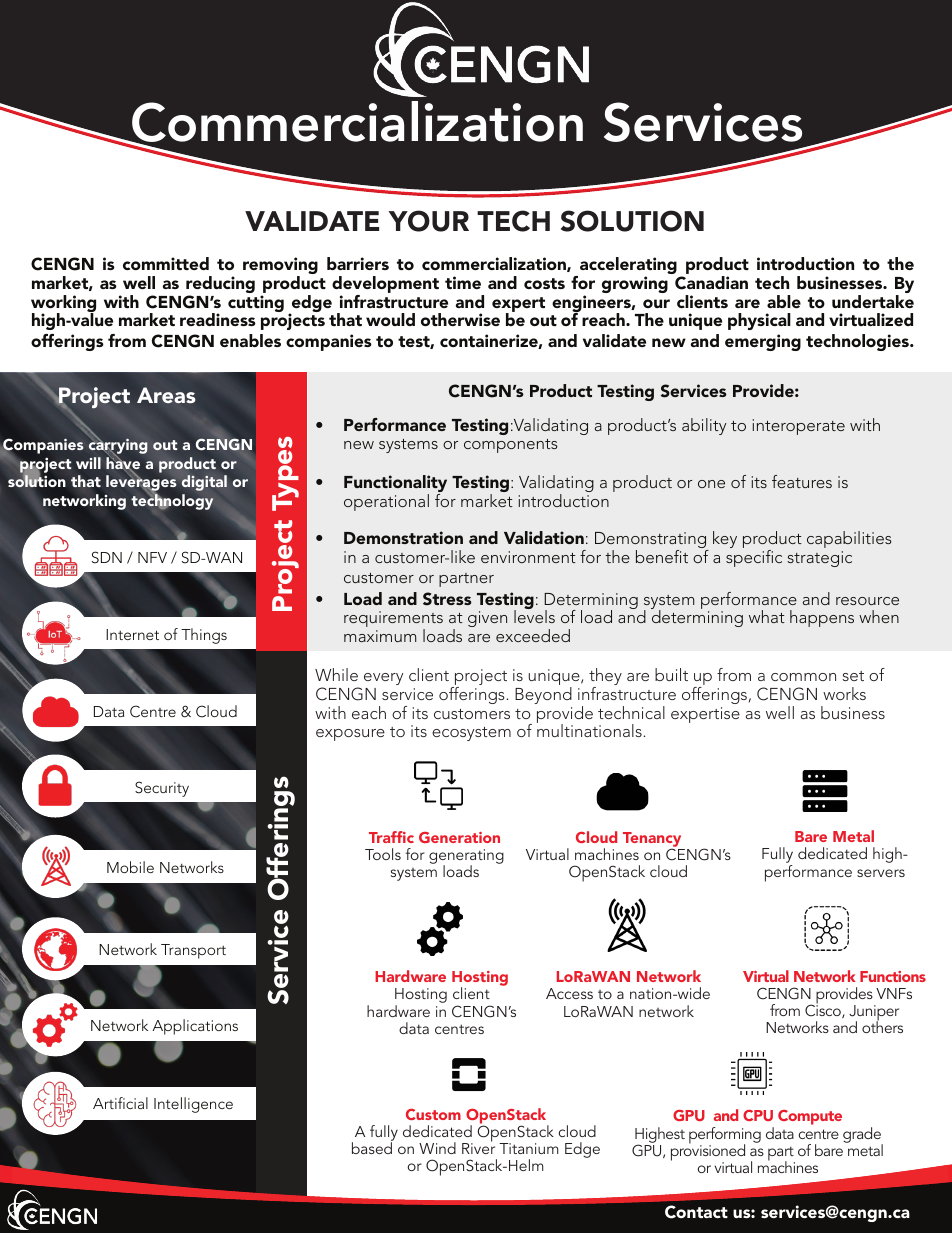  What do you see at coordinates (711, 283) in the screenshot?
I see `Canadian` at bounding box center [711, 283].
